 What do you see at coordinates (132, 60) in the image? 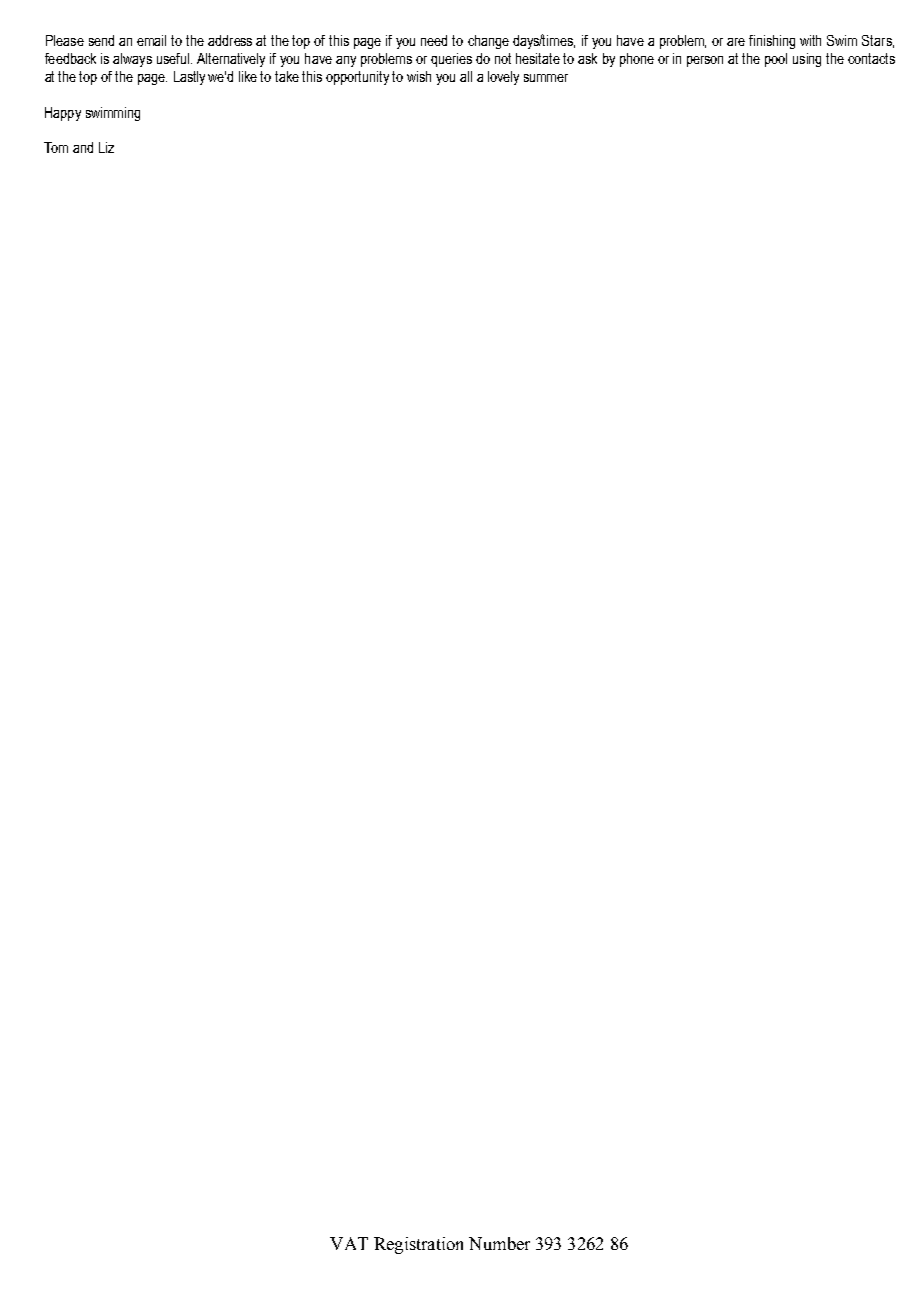
I see `always` at bounding box center [132, 60].
